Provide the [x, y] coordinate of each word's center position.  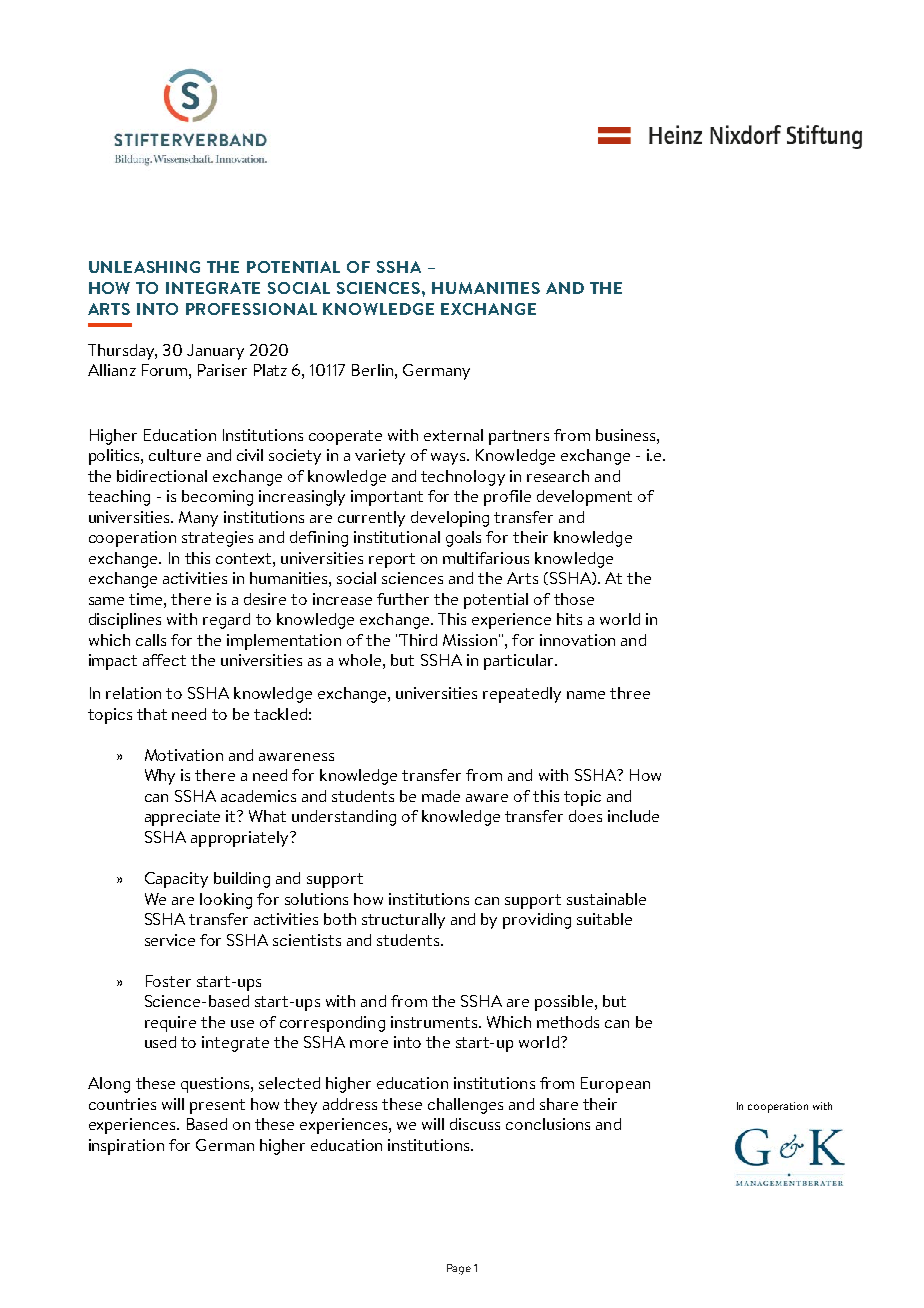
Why [160, 777]
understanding [344, 818]
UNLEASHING [144, 267]
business [627, 435]
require [170, 1024]
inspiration [126, 1147]
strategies [217, 539]
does [585, 816]
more [369, 1044]
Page [459, 1269]
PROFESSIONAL [251, 309]
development [584, 498]
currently [371, 519]
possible [565, 1003]
